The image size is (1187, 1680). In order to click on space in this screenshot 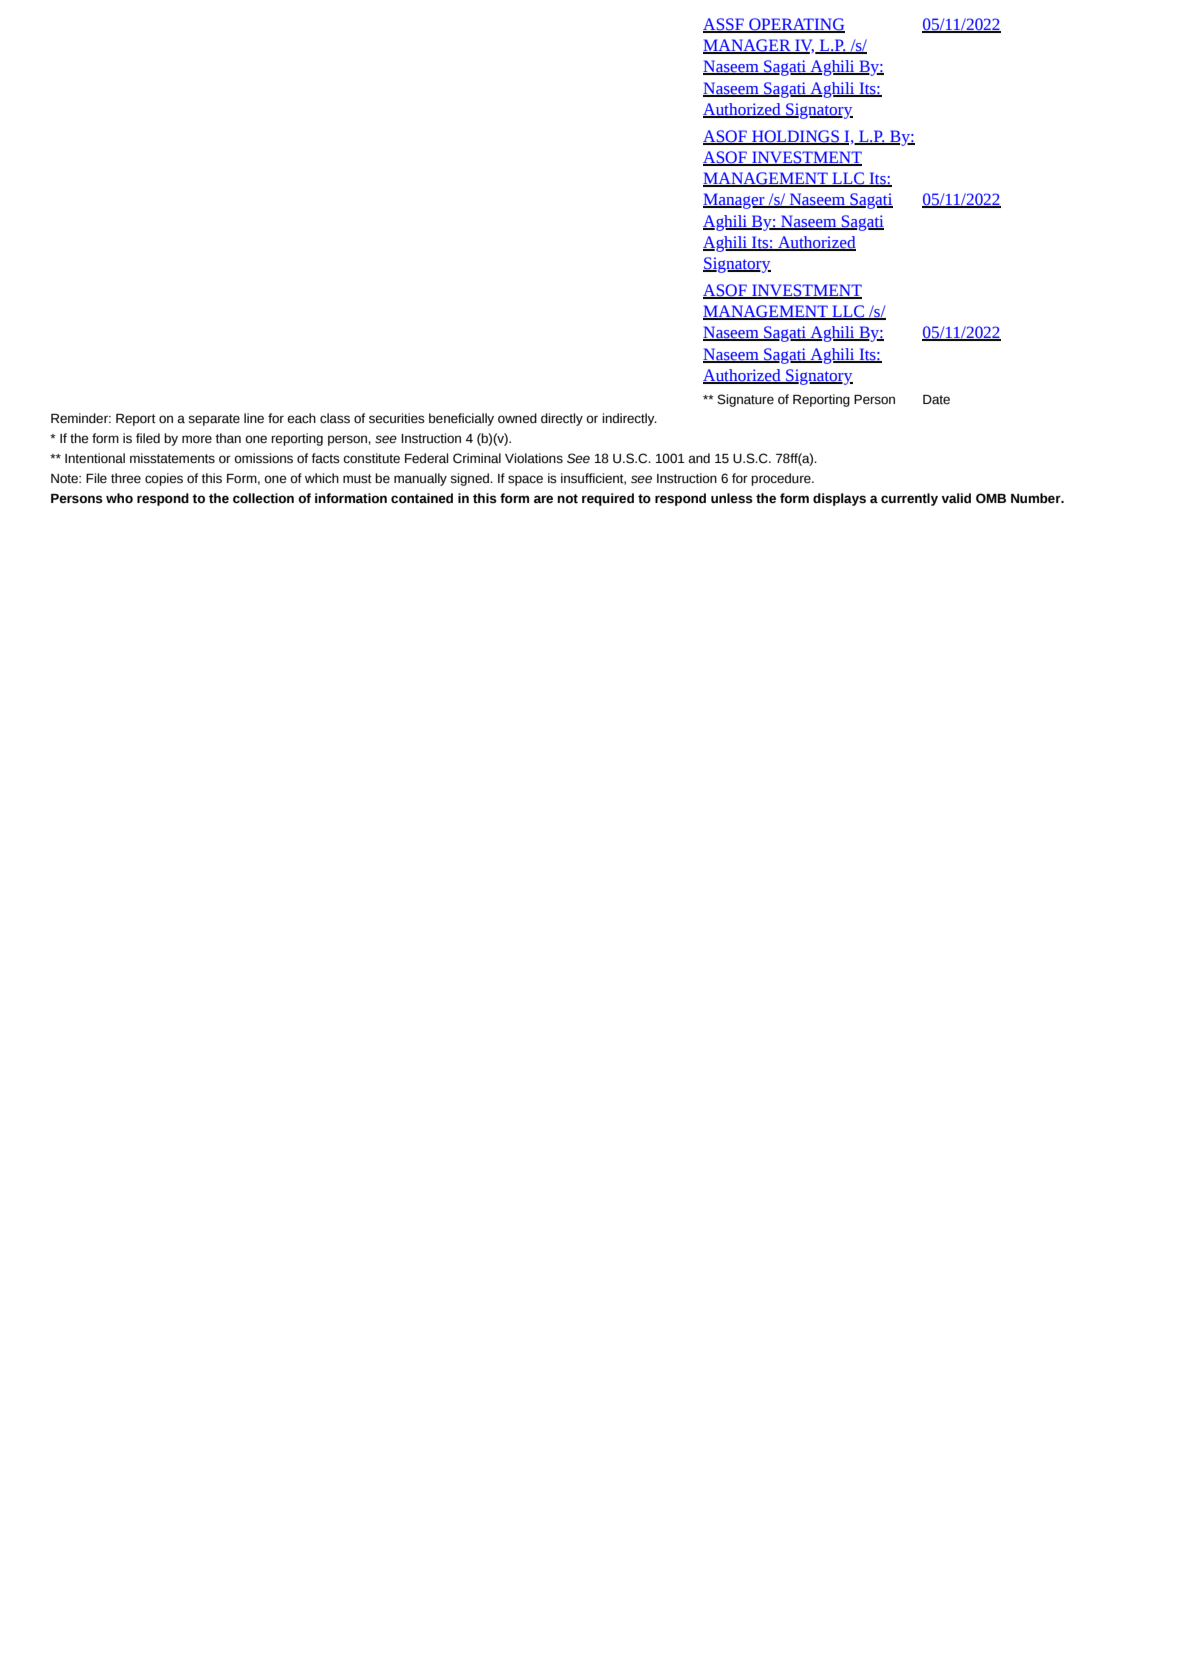, I will do `click(525, 480)`.
